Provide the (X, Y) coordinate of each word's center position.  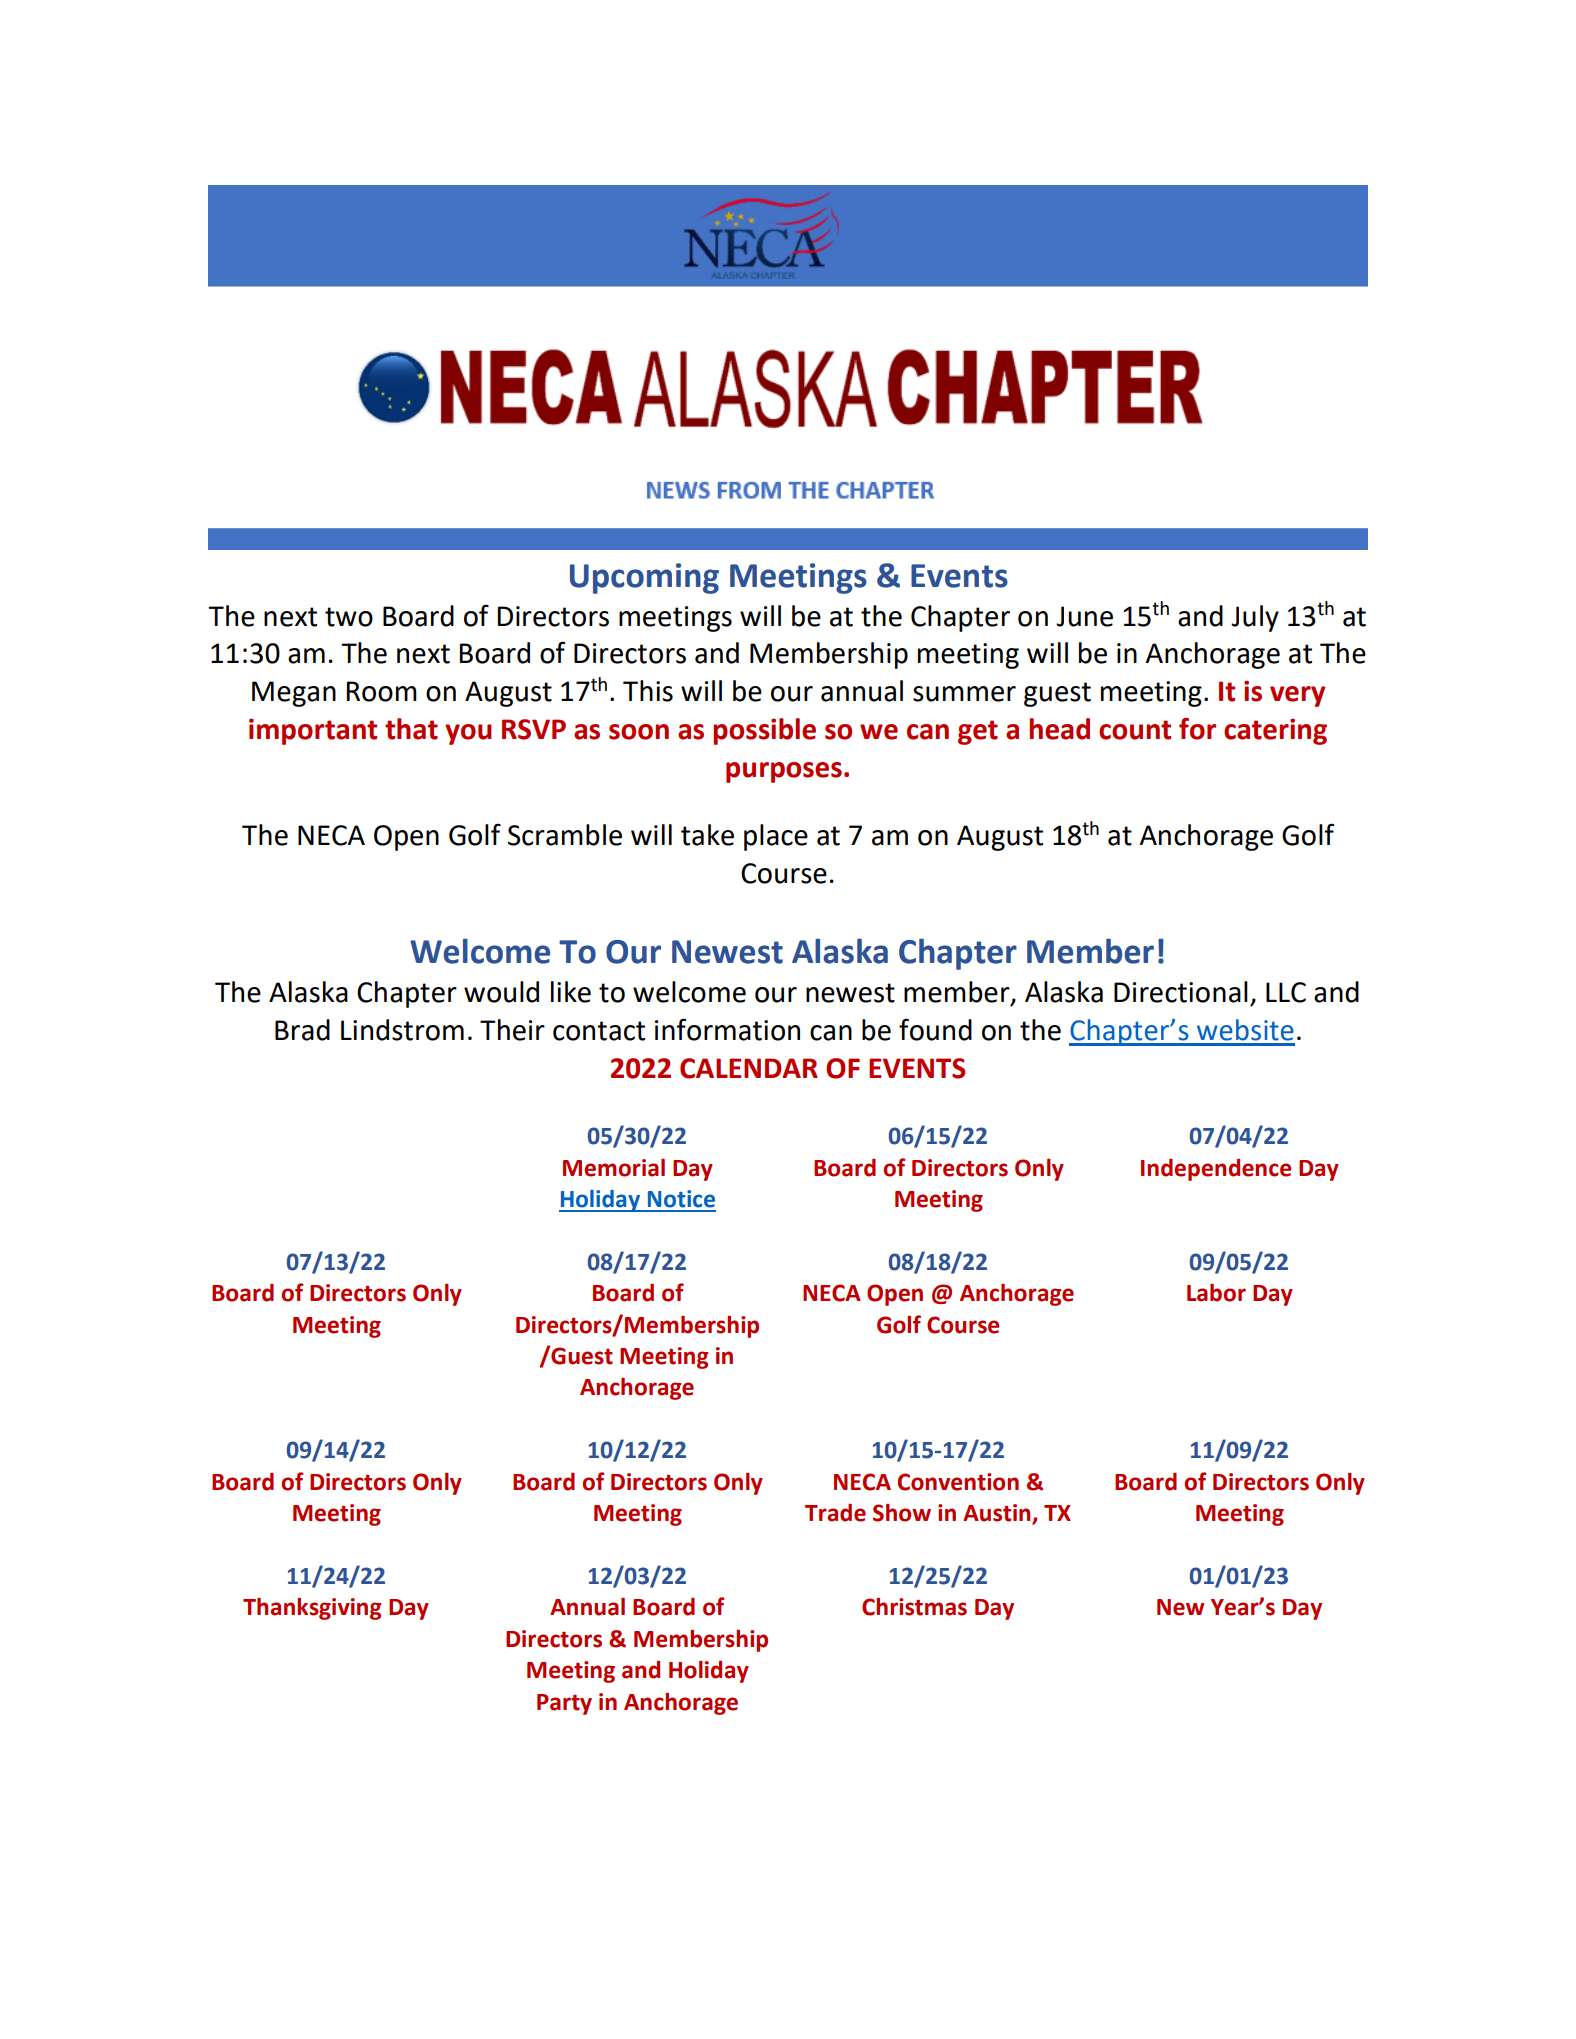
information (727, 1029)
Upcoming (644, 578)
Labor (1216, 1293)
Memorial (614, 1168)
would (501, 992)
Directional (1181, 992)
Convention (958, 1482)
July (1255, 618)
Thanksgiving (312, 1609)
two (349, 617)
